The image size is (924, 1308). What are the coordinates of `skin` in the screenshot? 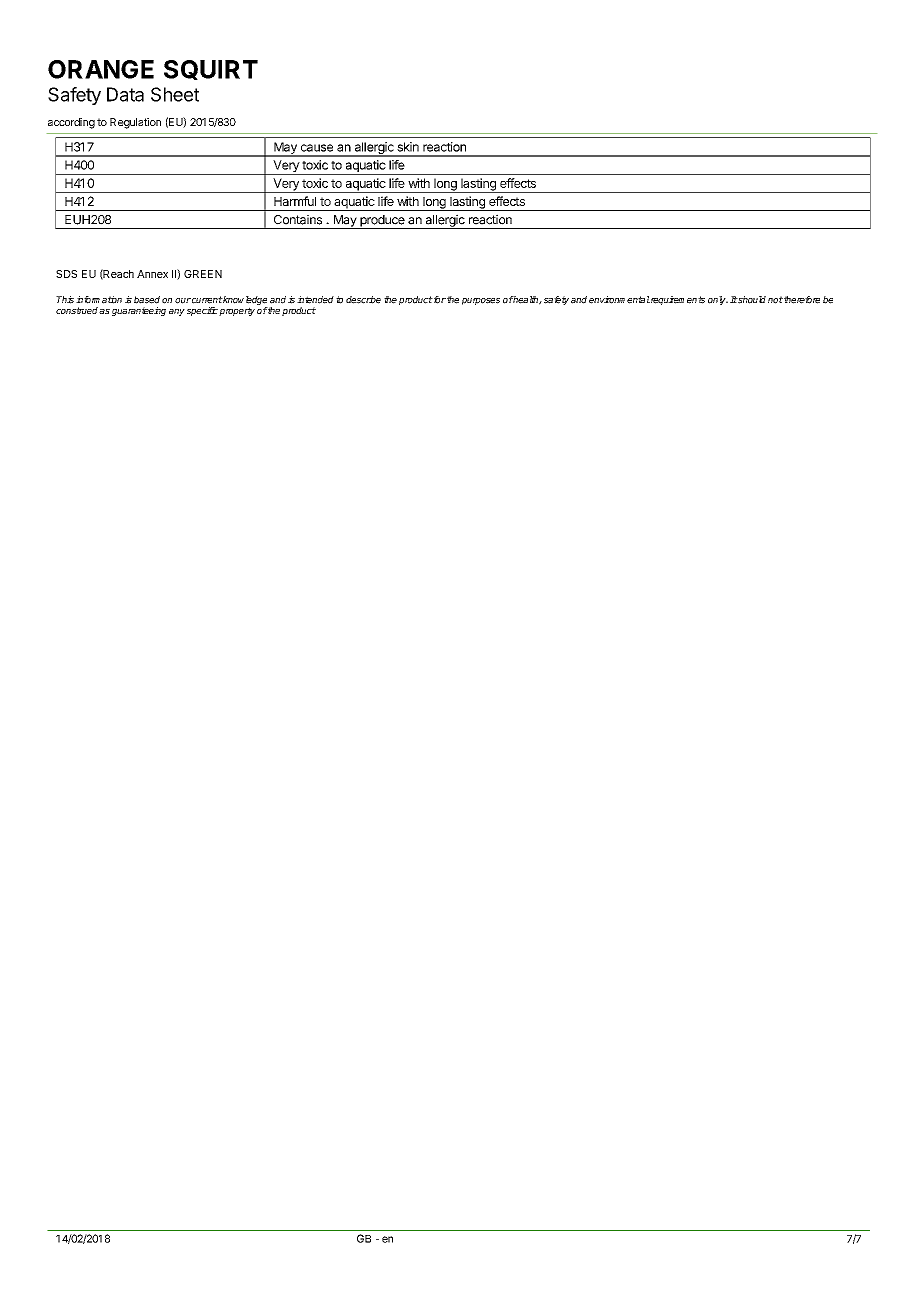 It's located at (408, 147).
